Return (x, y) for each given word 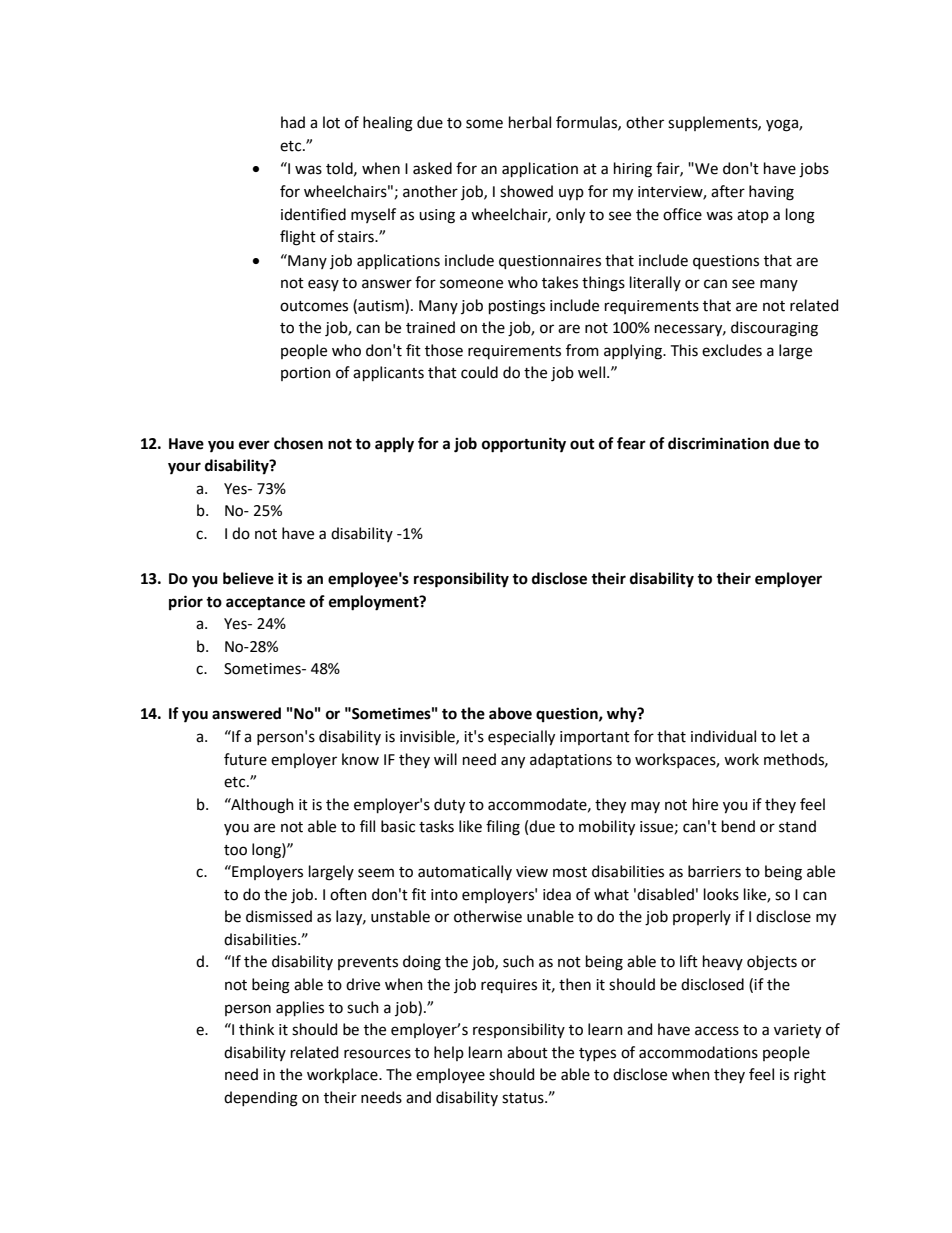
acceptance (265, 603)
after (728, 191)
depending (261, 1099)
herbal (530, 122)
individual (723, 736)
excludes (732, 350)
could (479, 372)
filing (503, 828)
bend (738, 826)
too (235, 850)
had (293, 122)
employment (375, 603)
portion (306, 374)
